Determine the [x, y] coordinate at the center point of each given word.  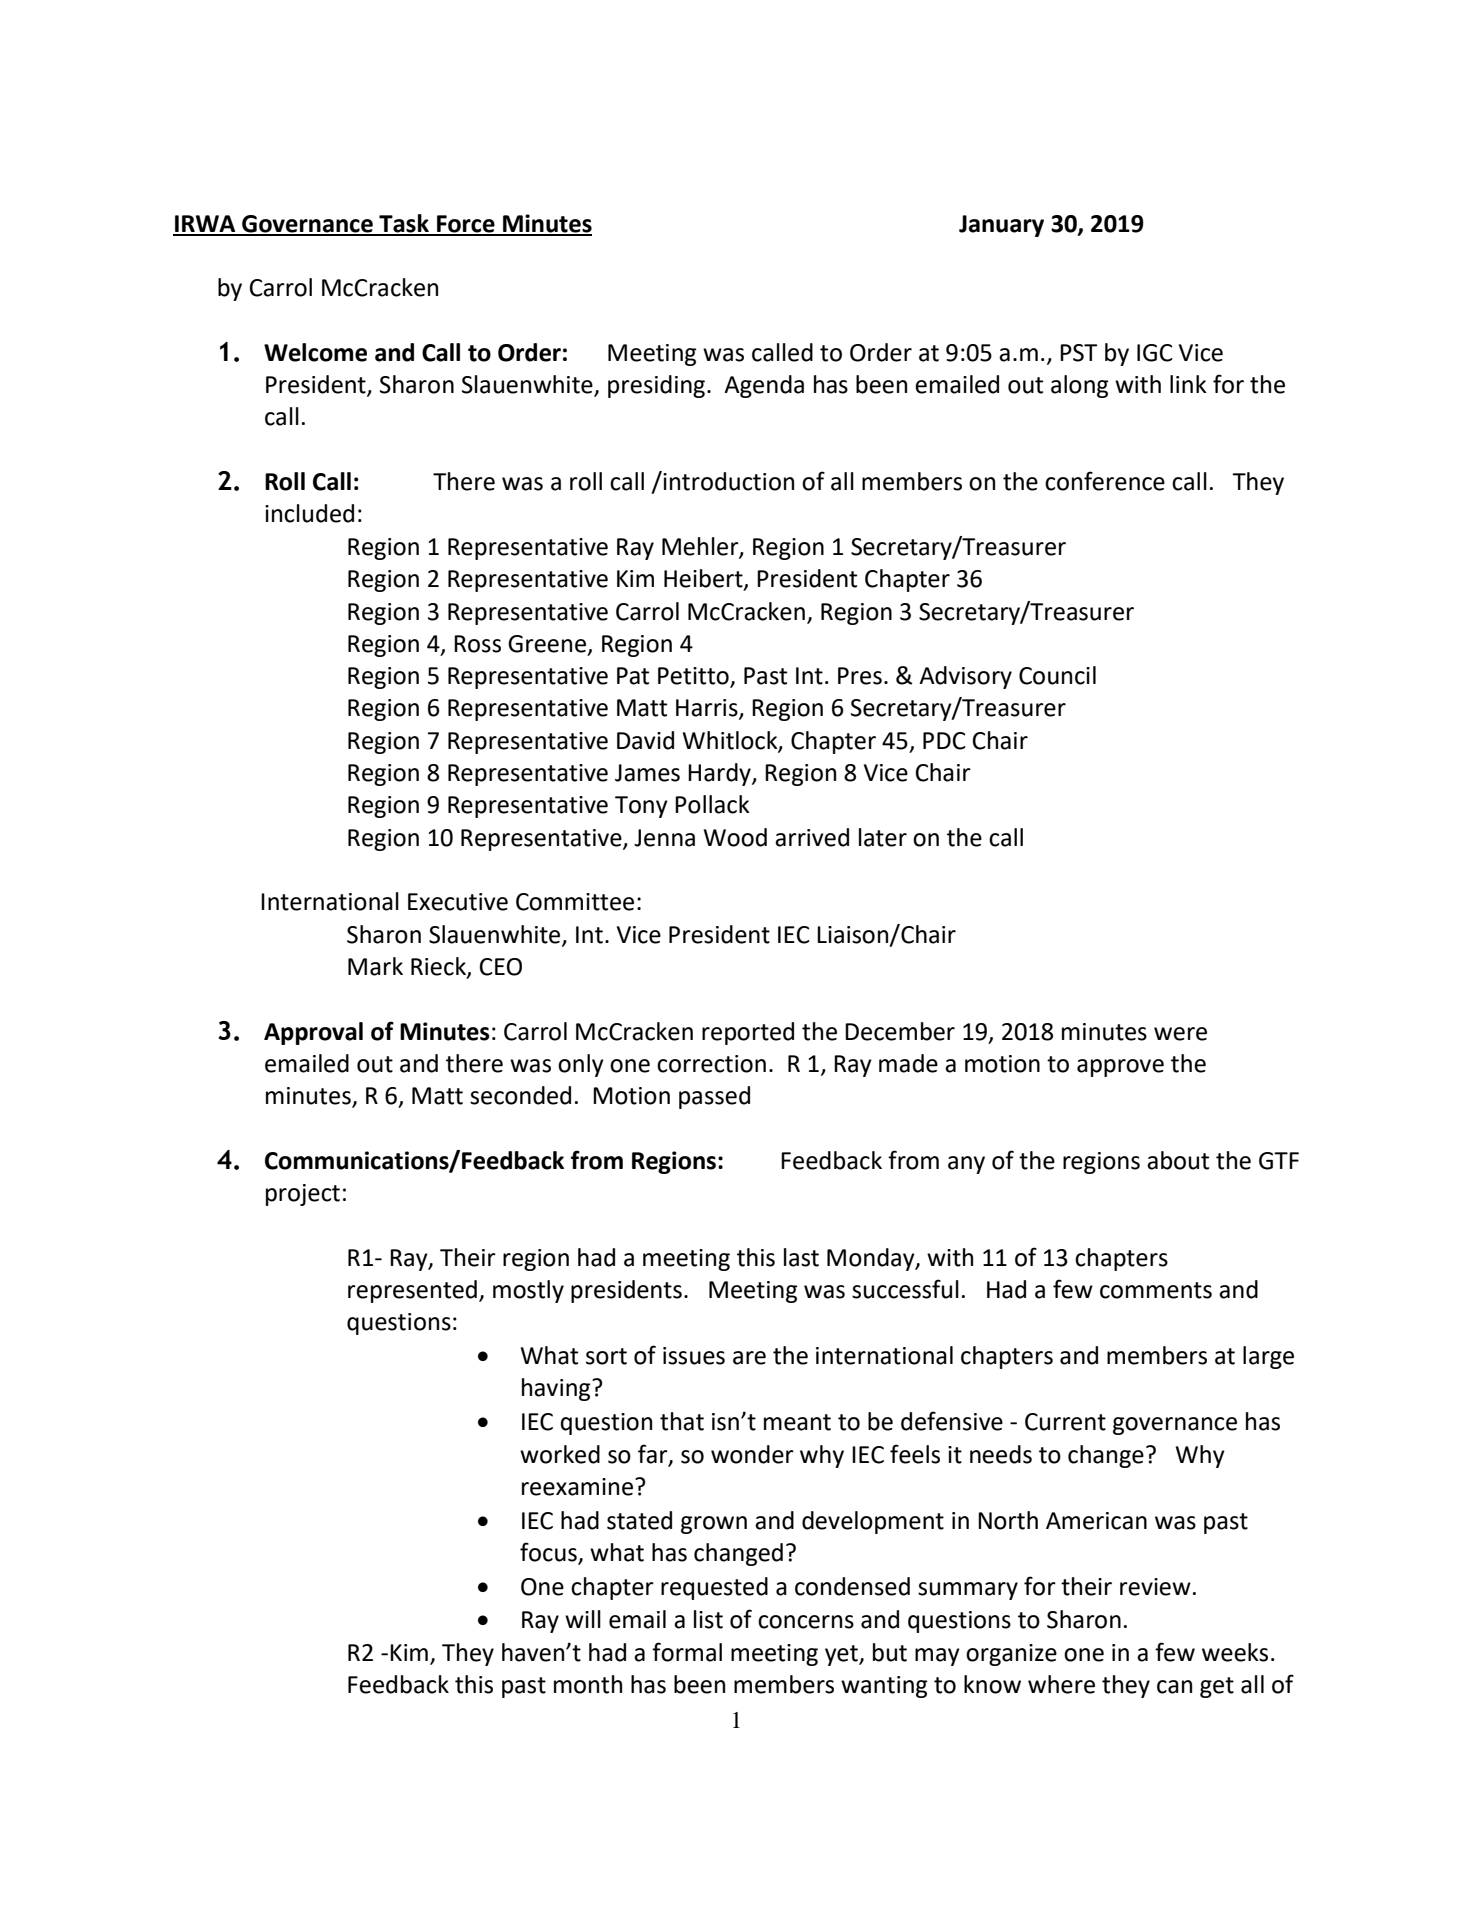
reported [748, 1033]
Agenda [764, 386]
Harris [708, 709]
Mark [375, 966]
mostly [528, 1291]
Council [1057, 675]
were [1180, 1034]
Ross [477, 644]
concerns [806, 1622]
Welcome [315, 352]
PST [1078, 353]
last [801, 1257]
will [583, 1619]
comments [1156, 1290]
